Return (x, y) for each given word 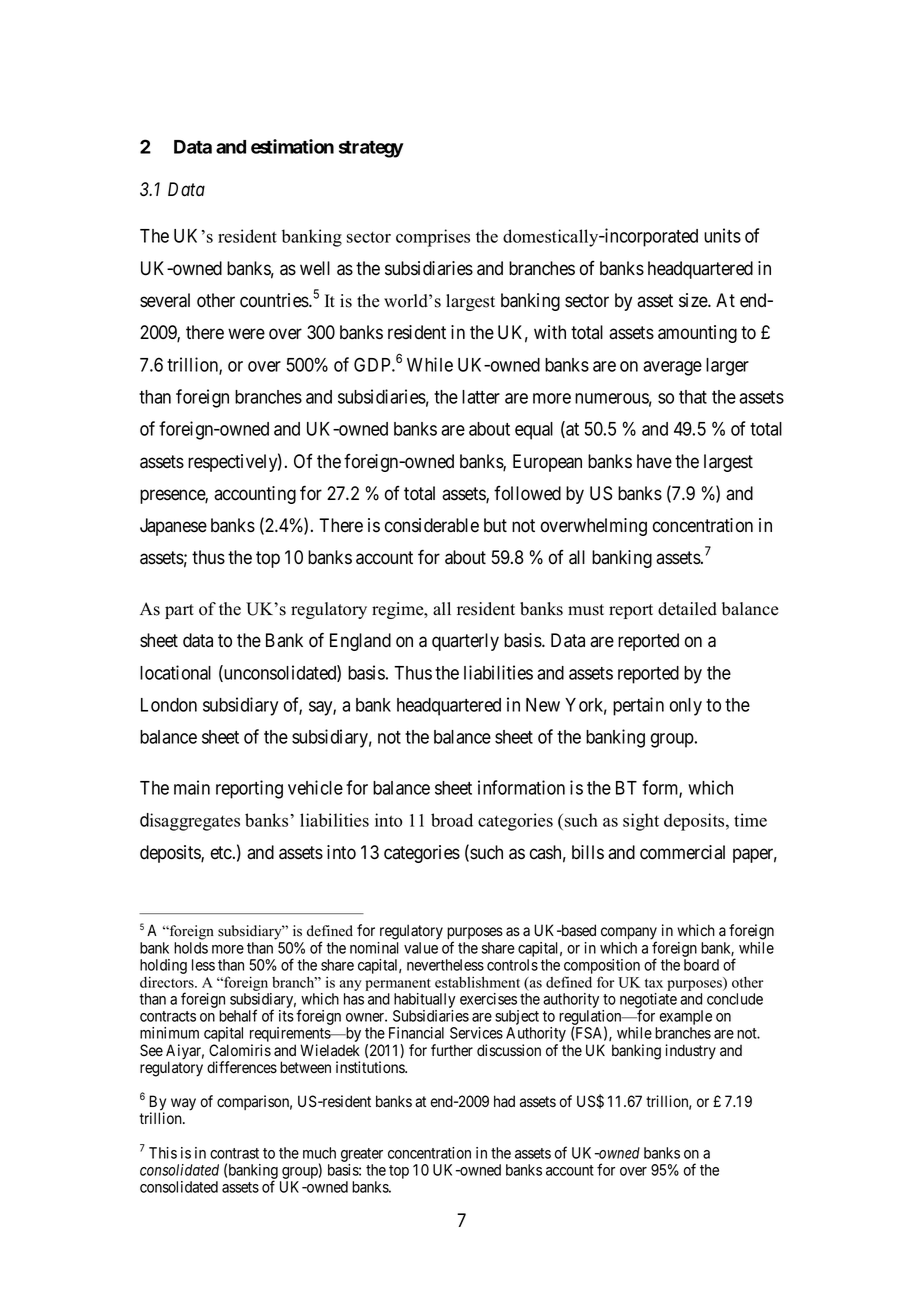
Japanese (173, 527)
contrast (234, 1153)
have (654, 461)
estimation (292, 146)
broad (452, 820)
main (192, 787)
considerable (432, 525)
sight (641, 822)
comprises (433, 238)
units (722, 235)
